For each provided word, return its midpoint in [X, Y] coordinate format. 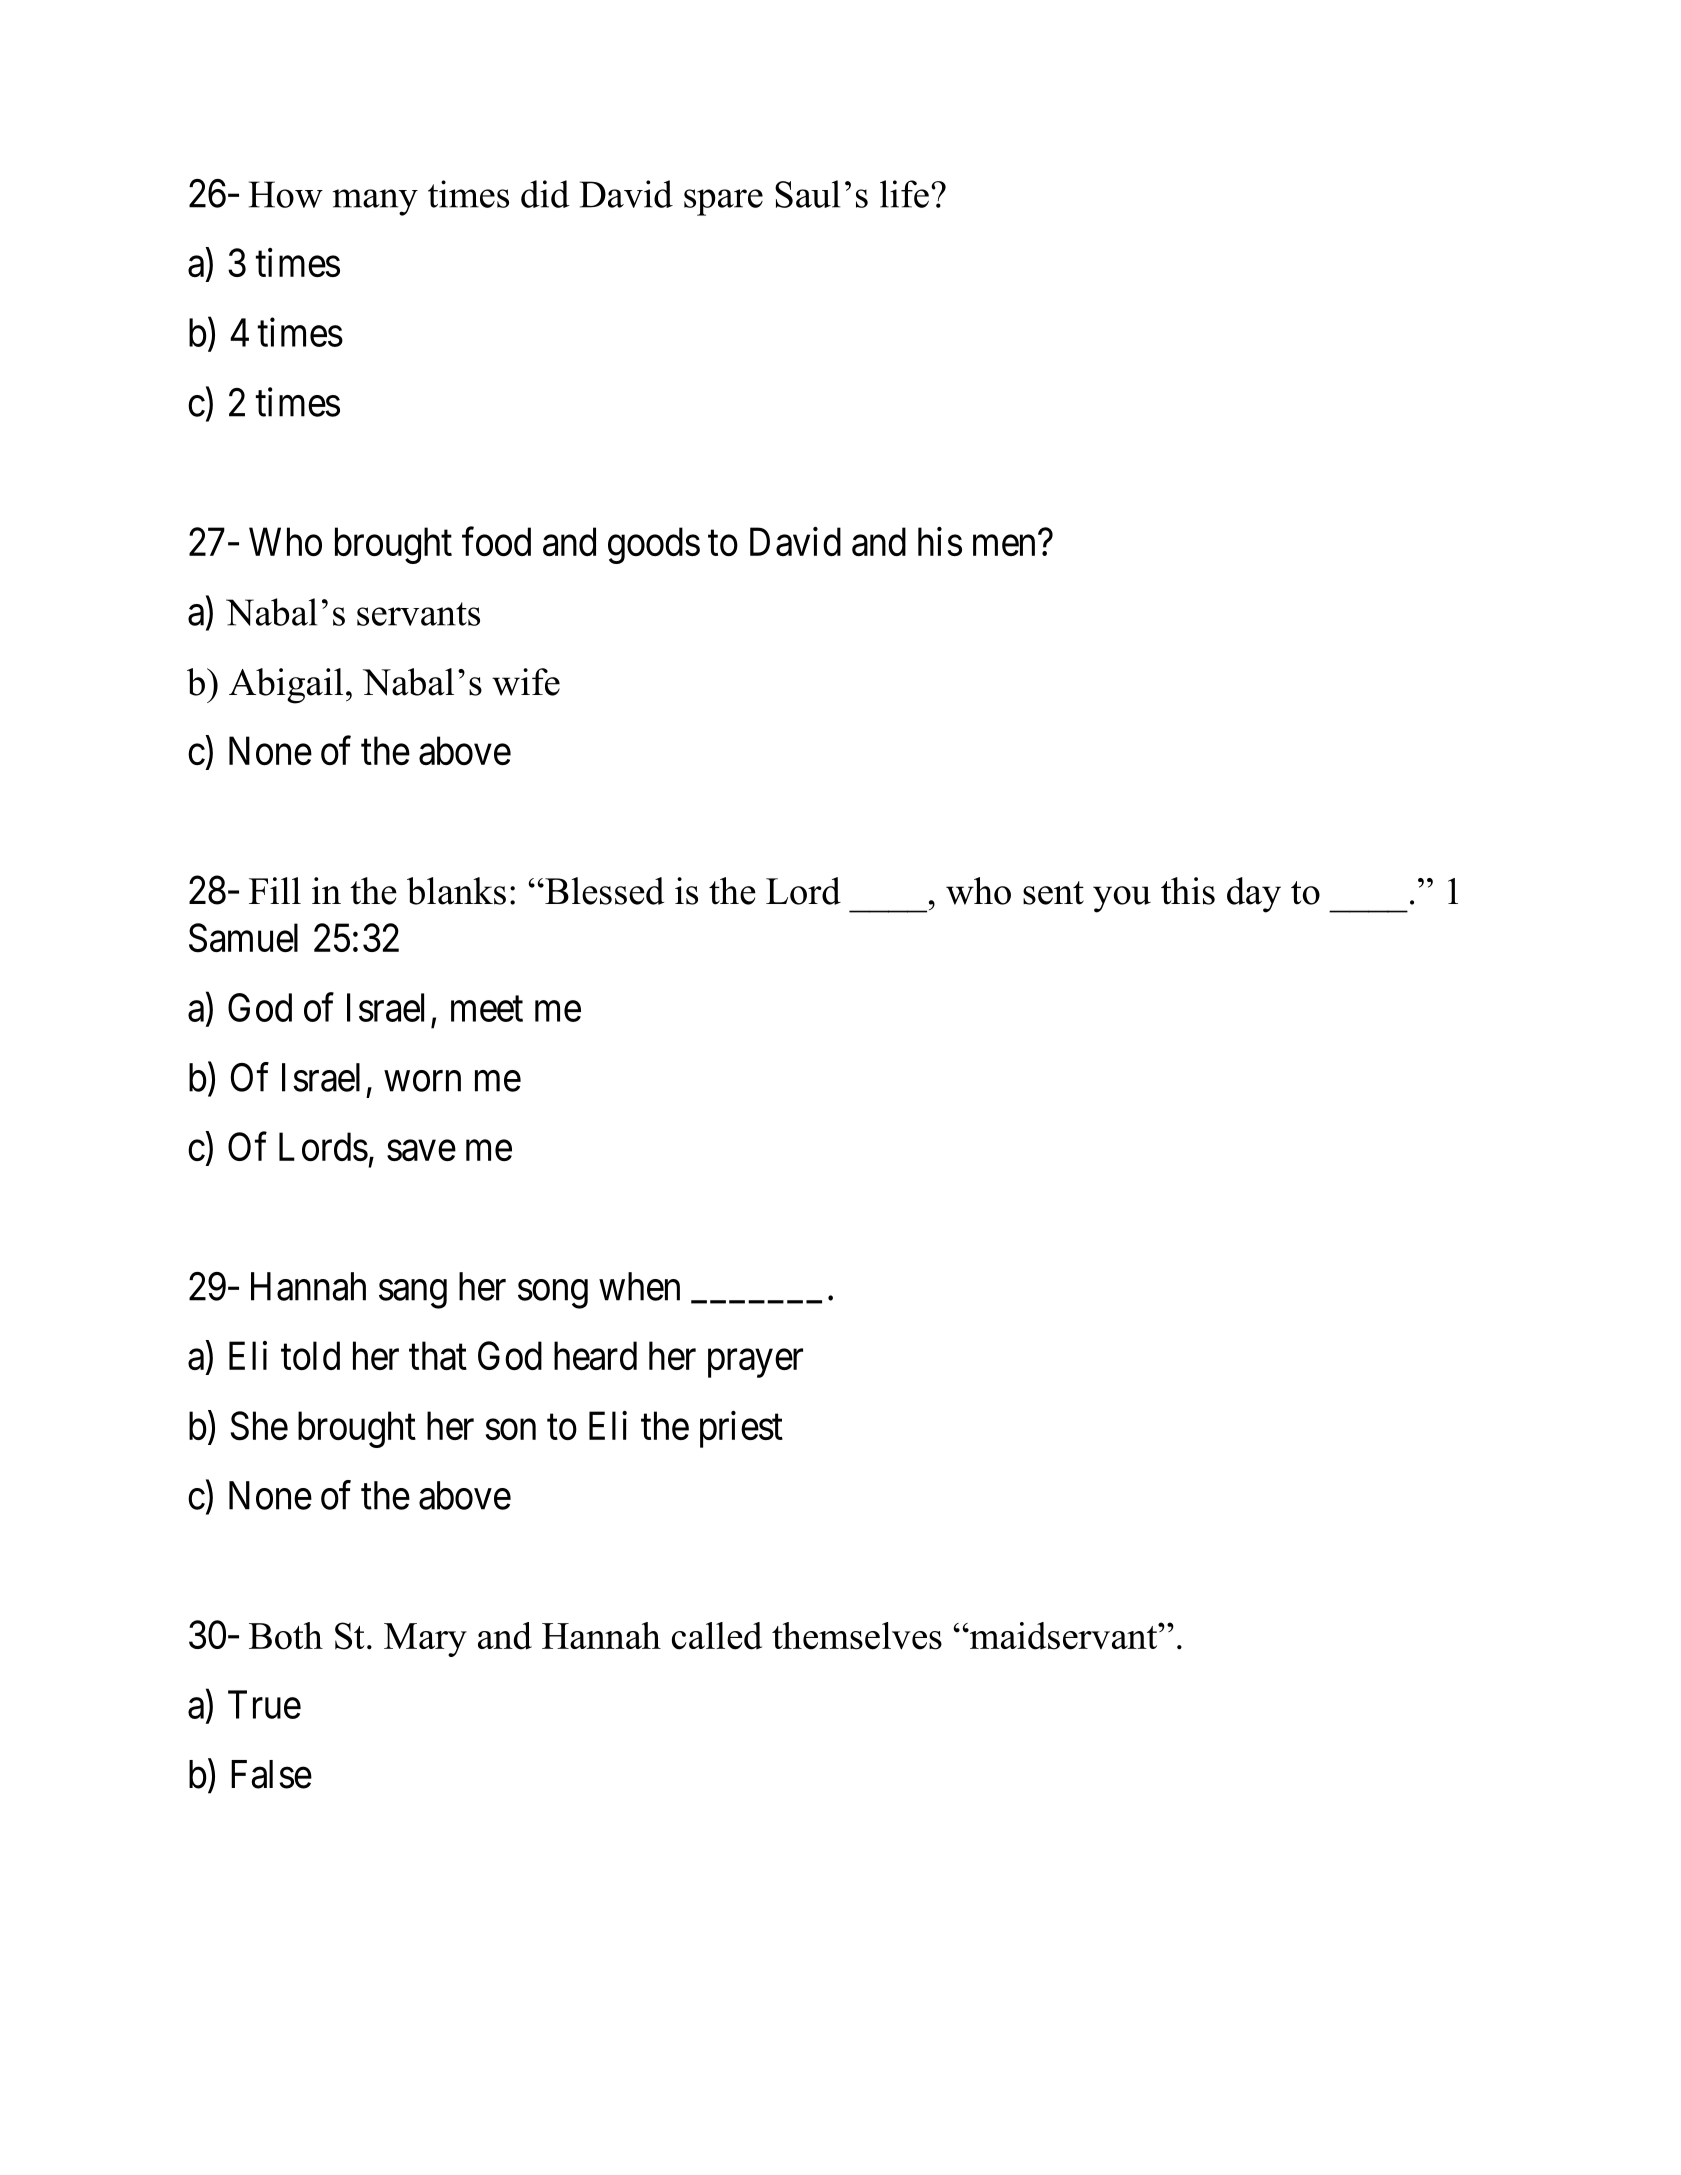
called [717, 1636]
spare [723, 202]
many [375, 202]
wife [526, 682]
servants [418, 614]
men [1004, 545]
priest [741, 1429]
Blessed [603, 891]
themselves [857, 1636]
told [310, 1355]
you [1122, 899]
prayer [755, 1364]
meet [487, 1009]
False [271, 1774]
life [904, 194]
